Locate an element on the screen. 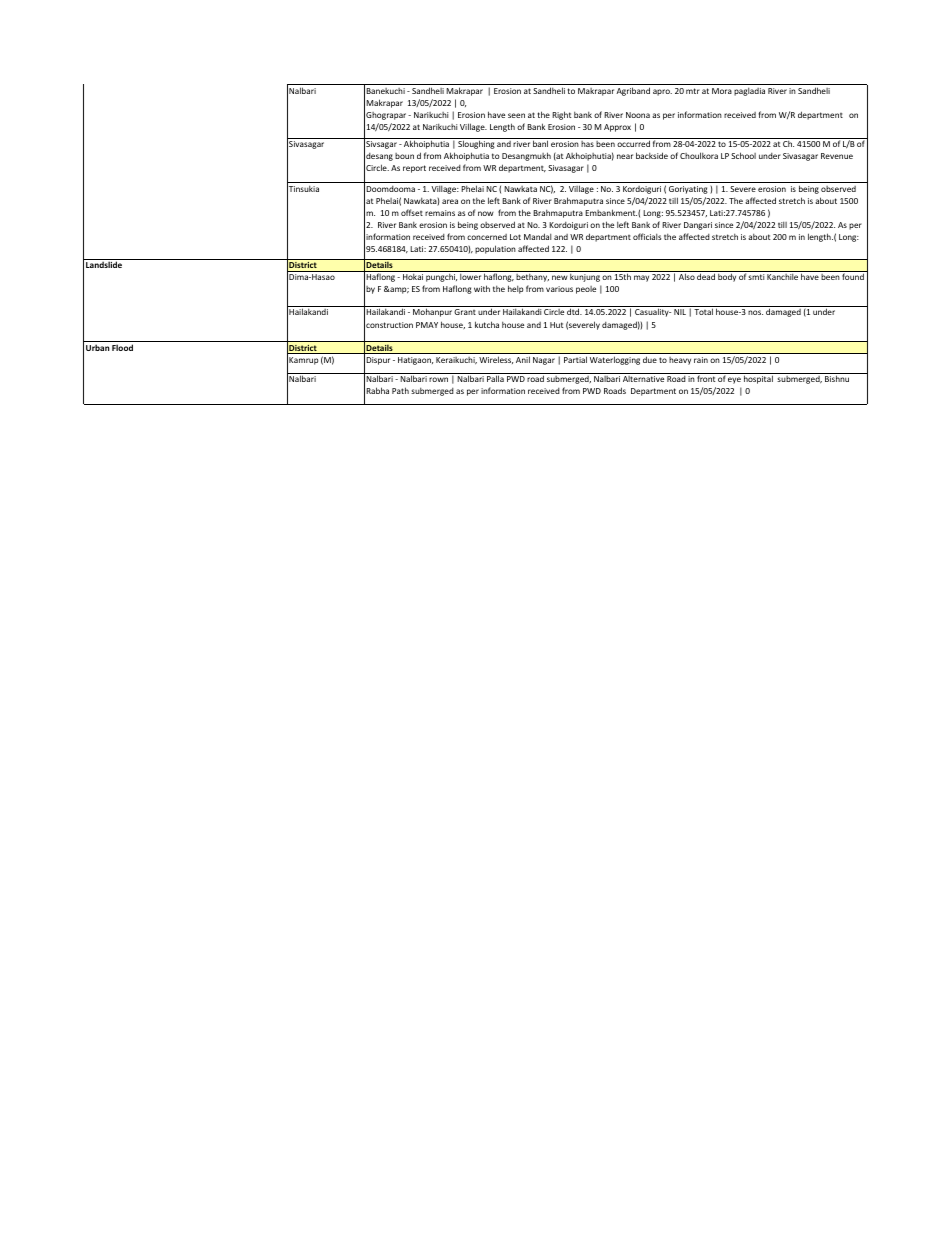  Path is located at coordinates (400, 390).
